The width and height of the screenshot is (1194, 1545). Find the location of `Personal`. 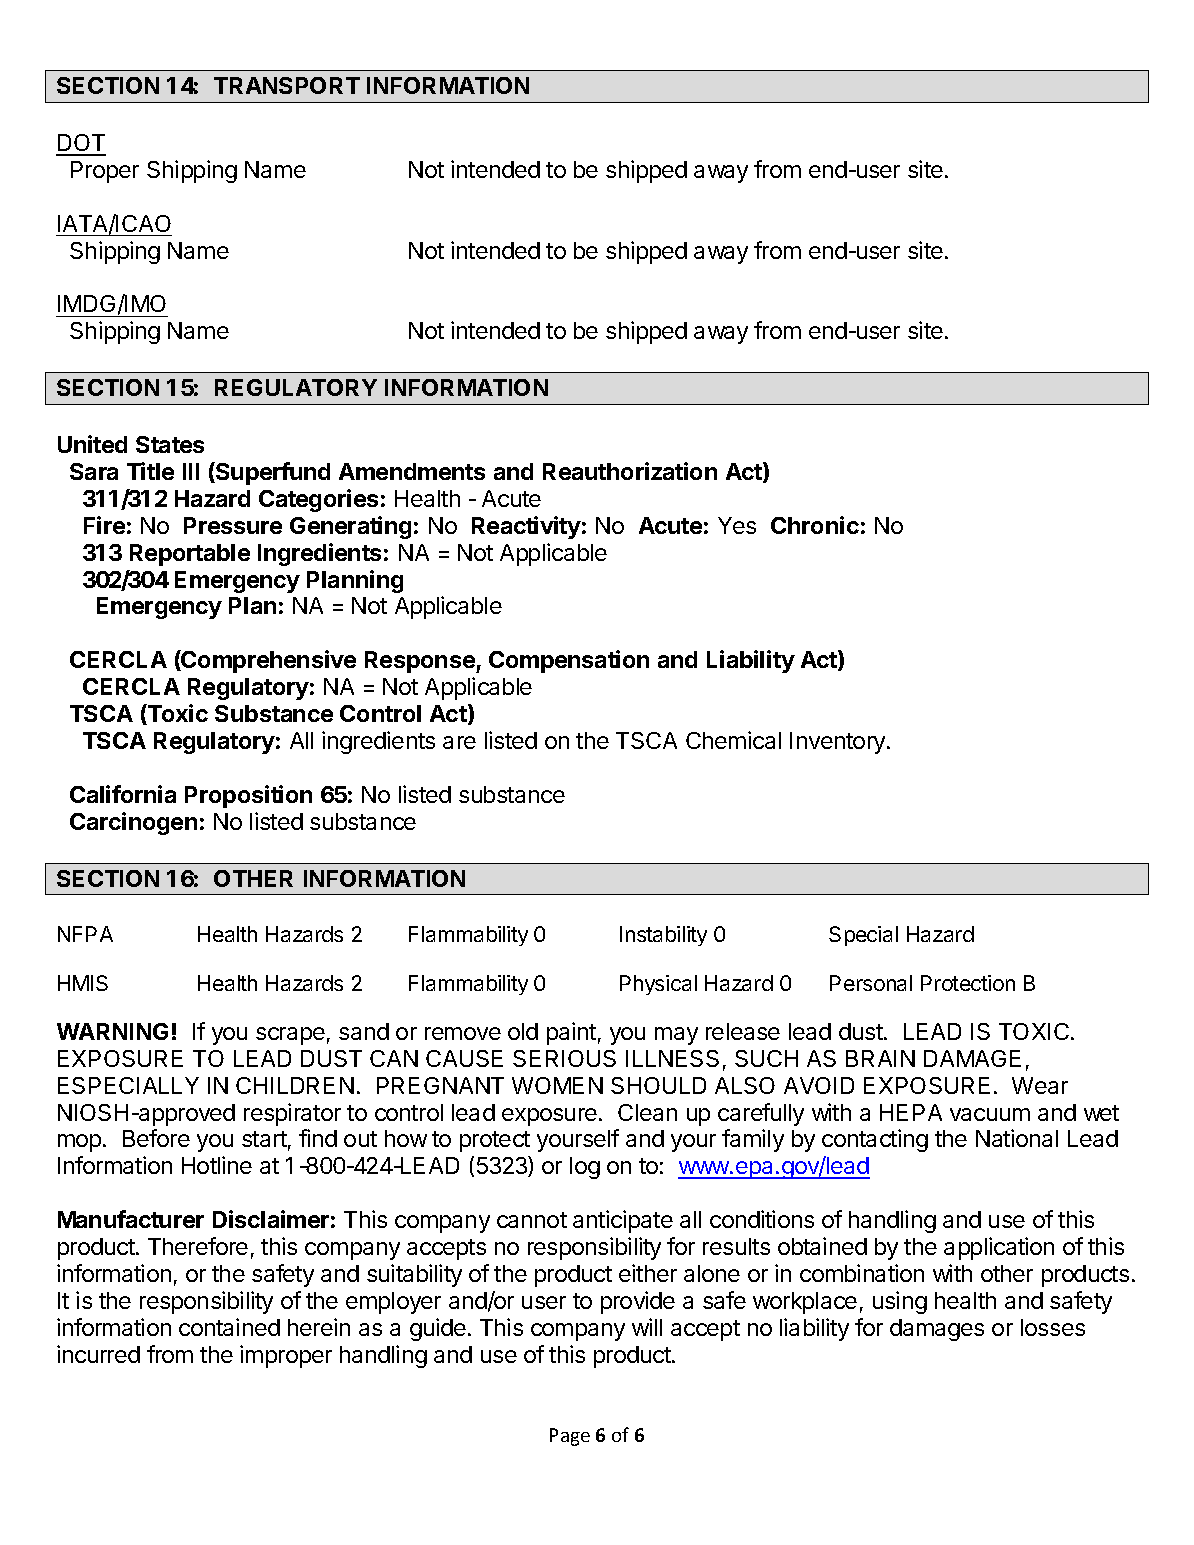

Personal is located at coordinates (871, 983).
